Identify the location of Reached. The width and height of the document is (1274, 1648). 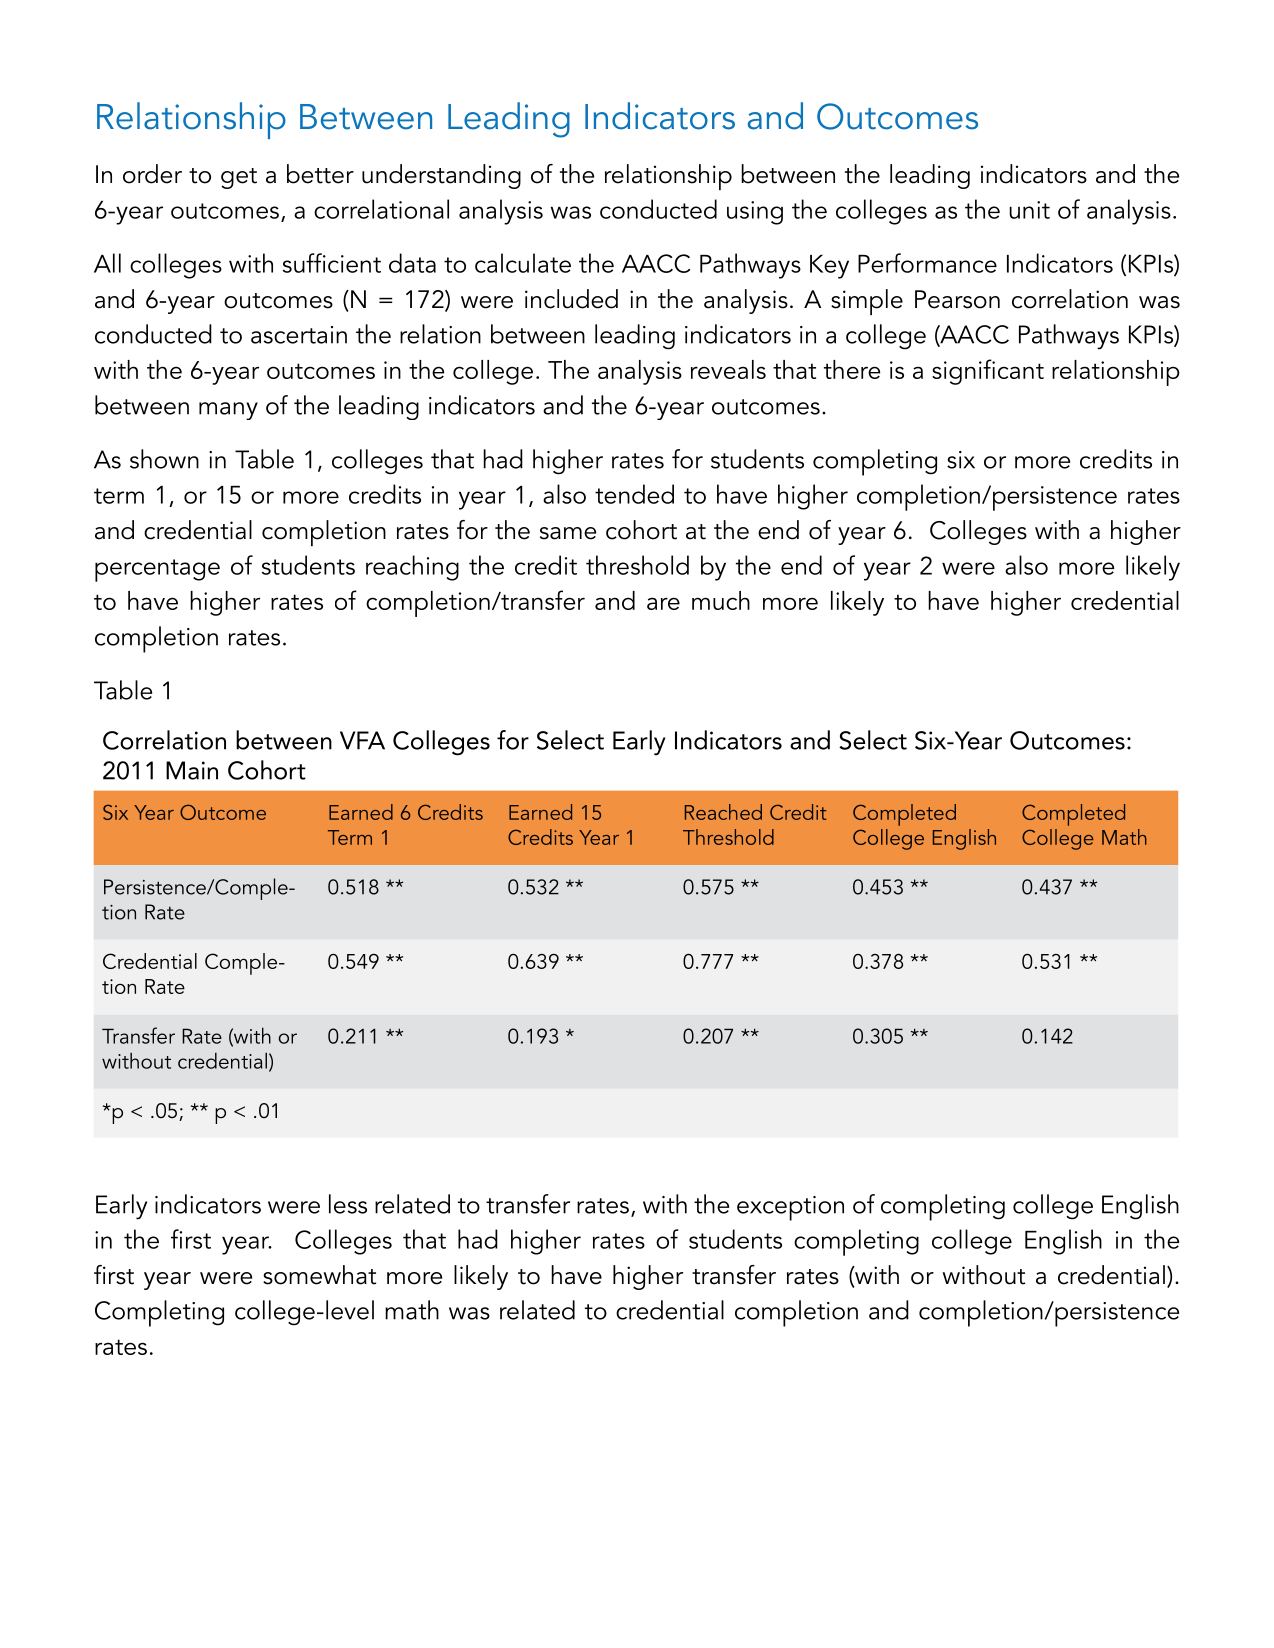
(723, 812).
